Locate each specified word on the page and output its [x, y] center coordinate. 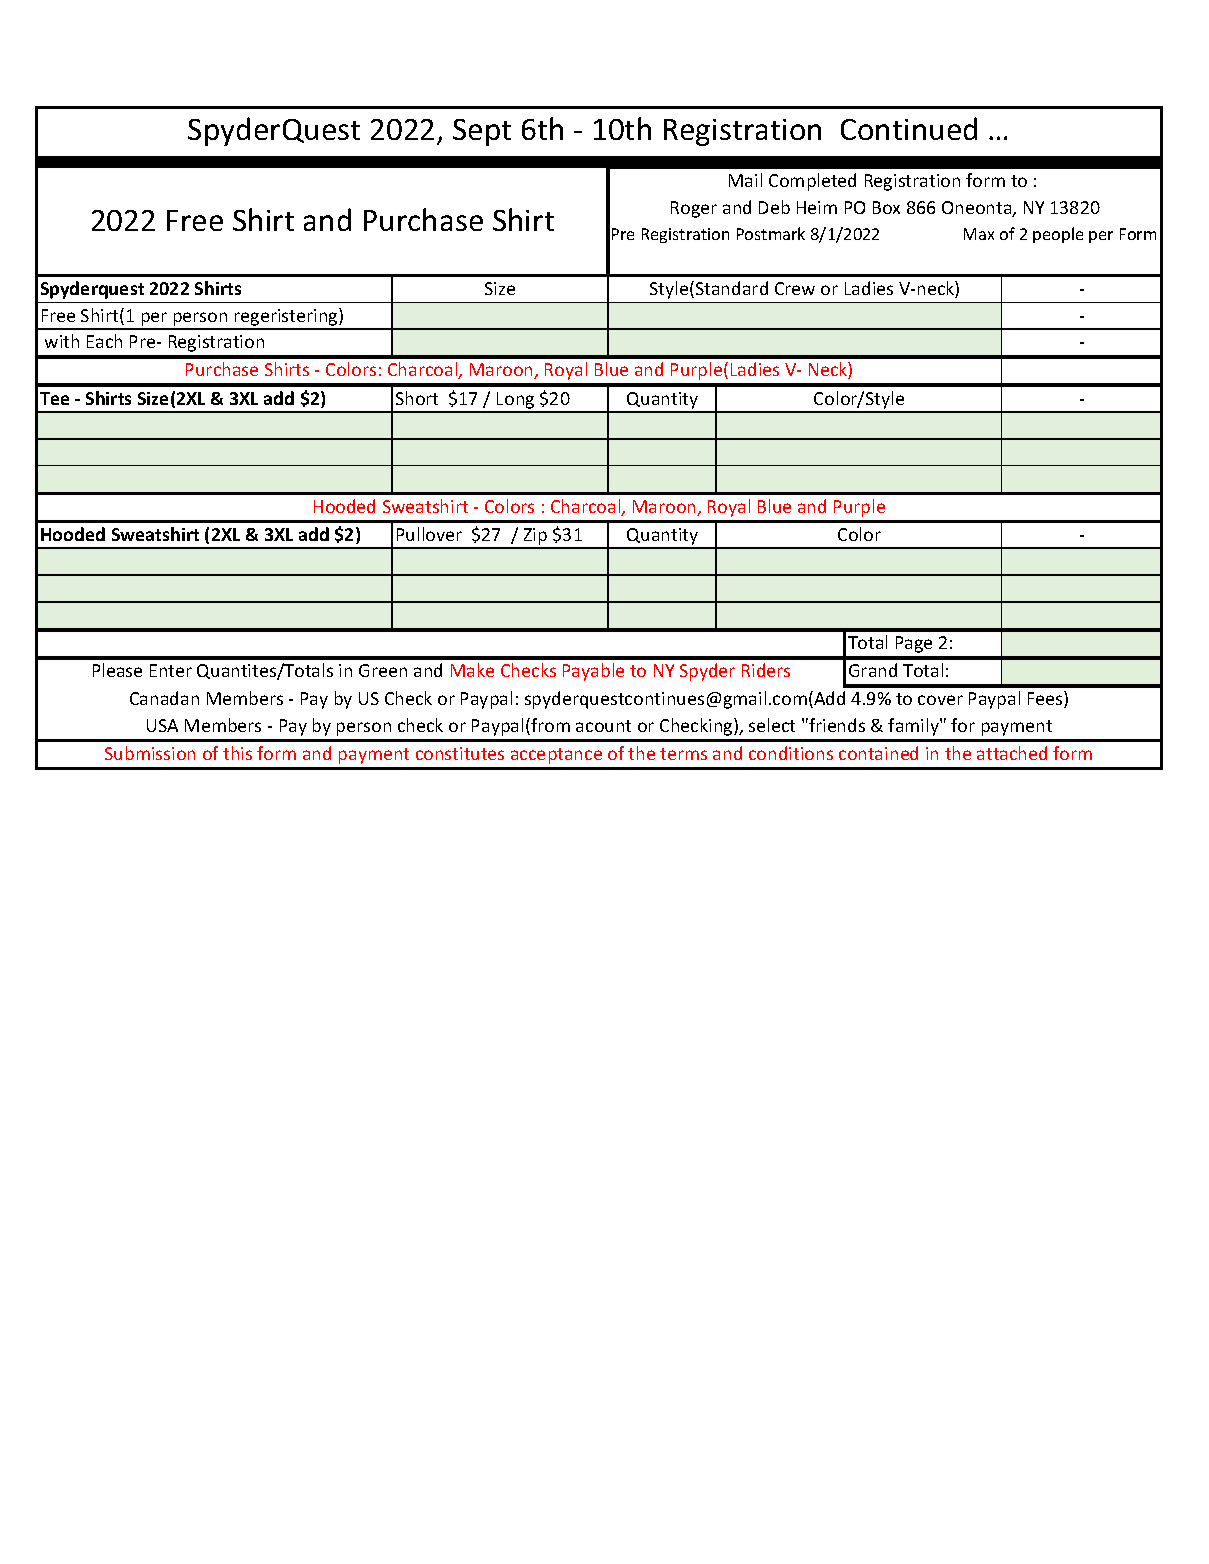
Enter [171, 670]
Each [104, 341]
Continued [909, 128]
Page [914, 644]
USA [162, 725]
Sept [482, 132]
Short [417, 398]
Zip [536, 538]
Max [979, 234]
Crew [795, 288]
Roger [694, 209]
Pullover [429, 534]
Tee [54, 398]
